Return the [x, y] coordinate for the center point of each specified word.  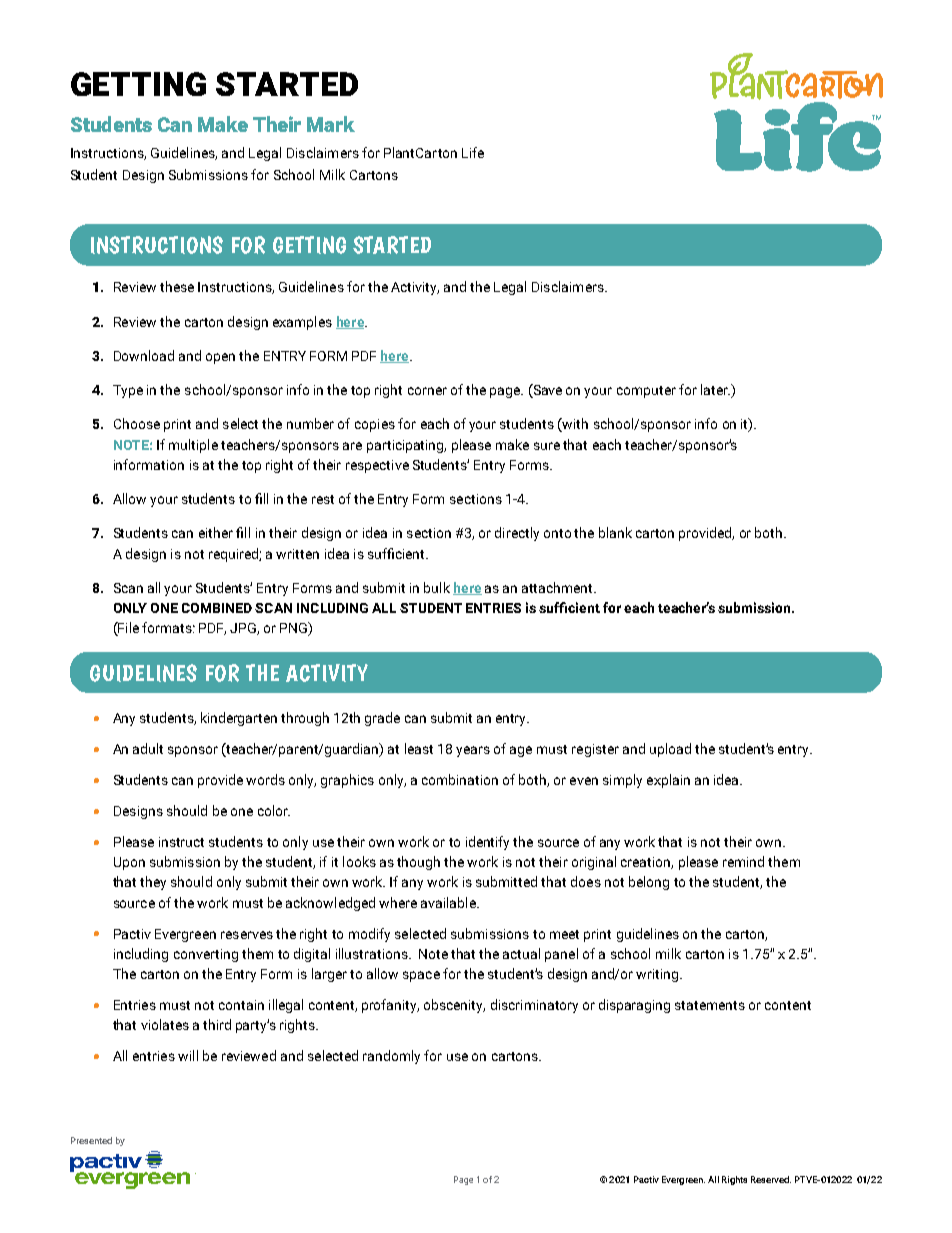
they [153, 883]
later [715, 389]
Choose [137, 423]
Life [473, 152]
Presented [91, 1140]
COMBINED [217, 608]
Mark [331, 124]
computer [646, 392]
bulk [437, 587]
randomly [391, 1057]
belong [649, 883]
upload [670, 750]
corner [427, 391]
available [449, 902]
